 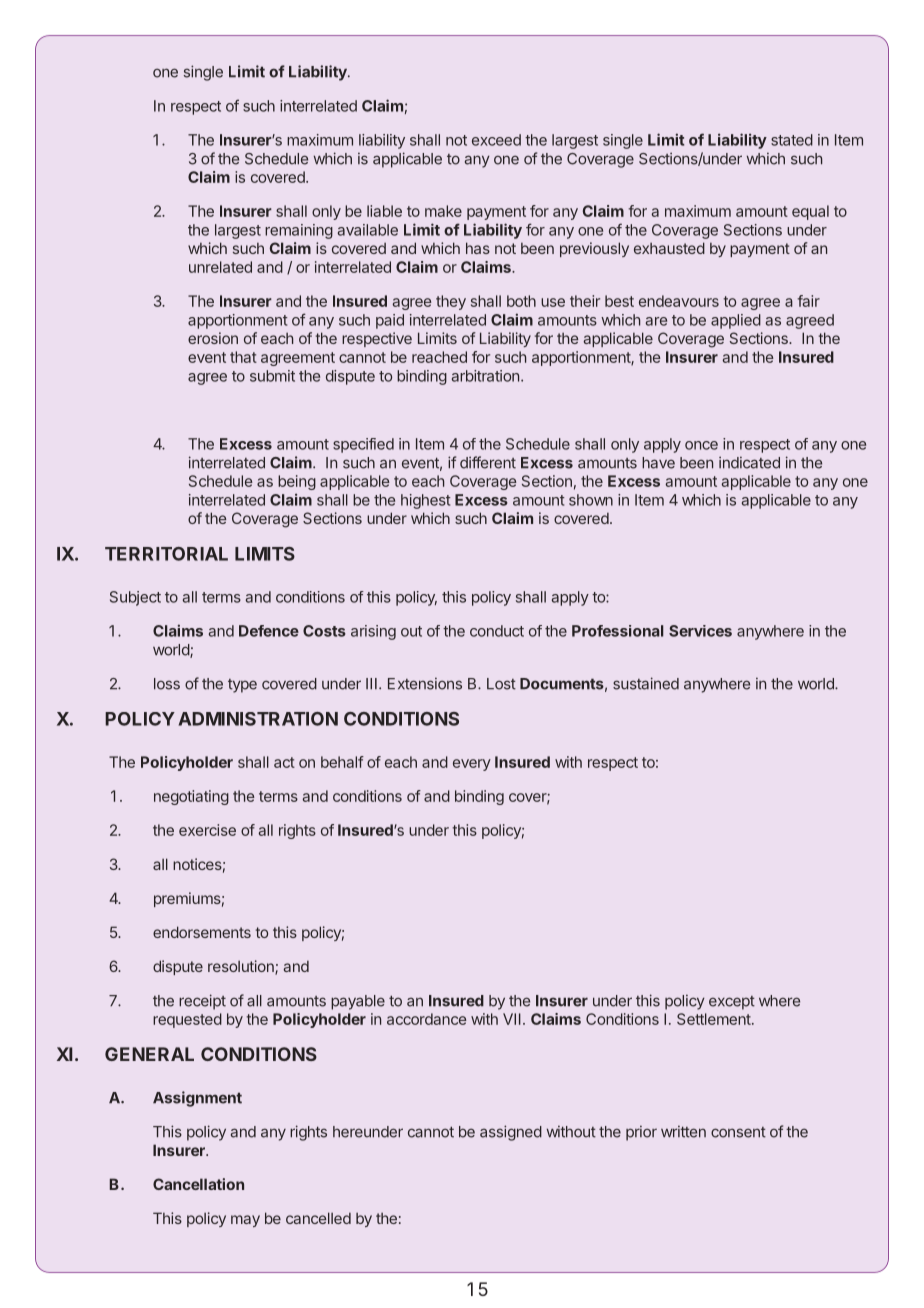 I want to click on assigned, so click(x=511, y=1133).
